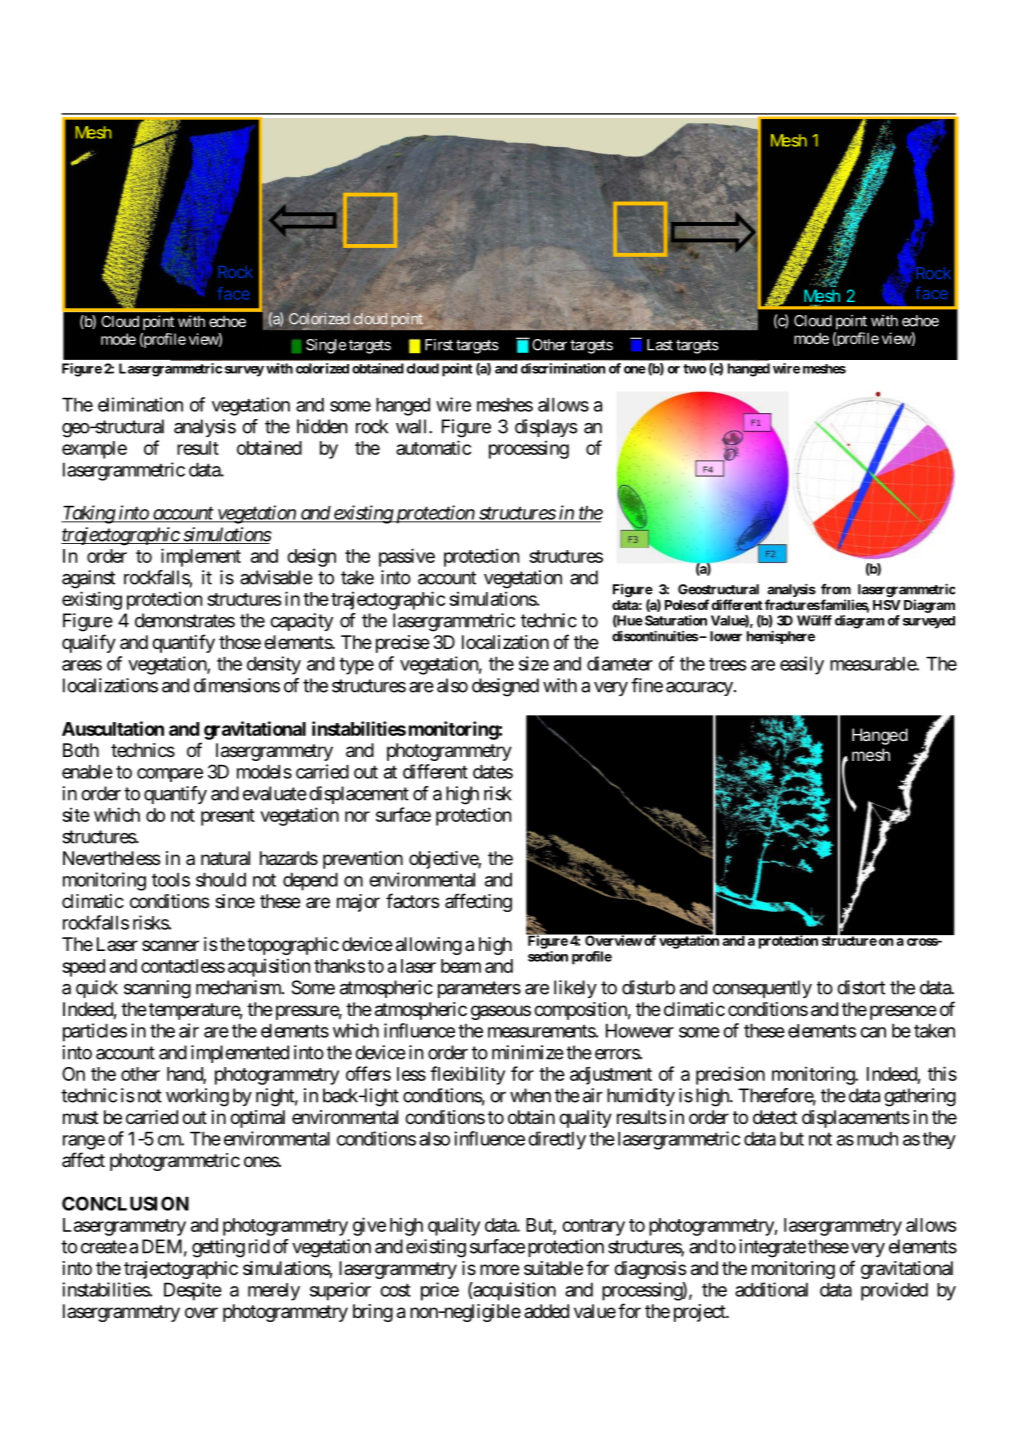 The width and height of the screenshot is (1016, 1437). Describe the element at coordinates (461, 966) in the screenshot. I see `beam` at that location.
